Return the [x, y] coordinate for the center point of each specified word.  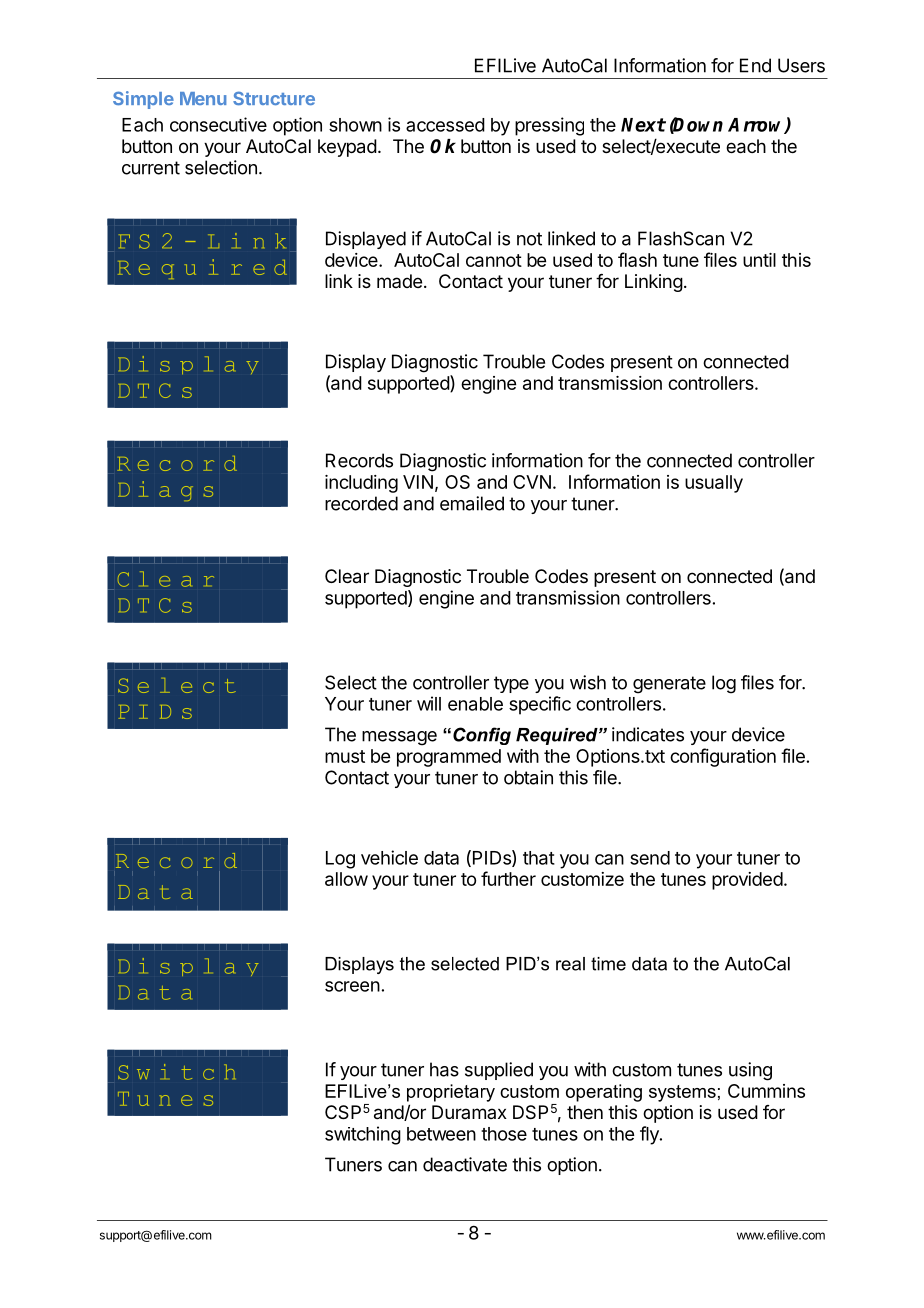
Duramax [469, 1112]
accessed [445, 125]
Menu [203, 98]
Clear [347, 576]
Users [801, 65]
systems [682, 1093]
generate [669, 685]
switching [363, 1135]
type [511, 684]
